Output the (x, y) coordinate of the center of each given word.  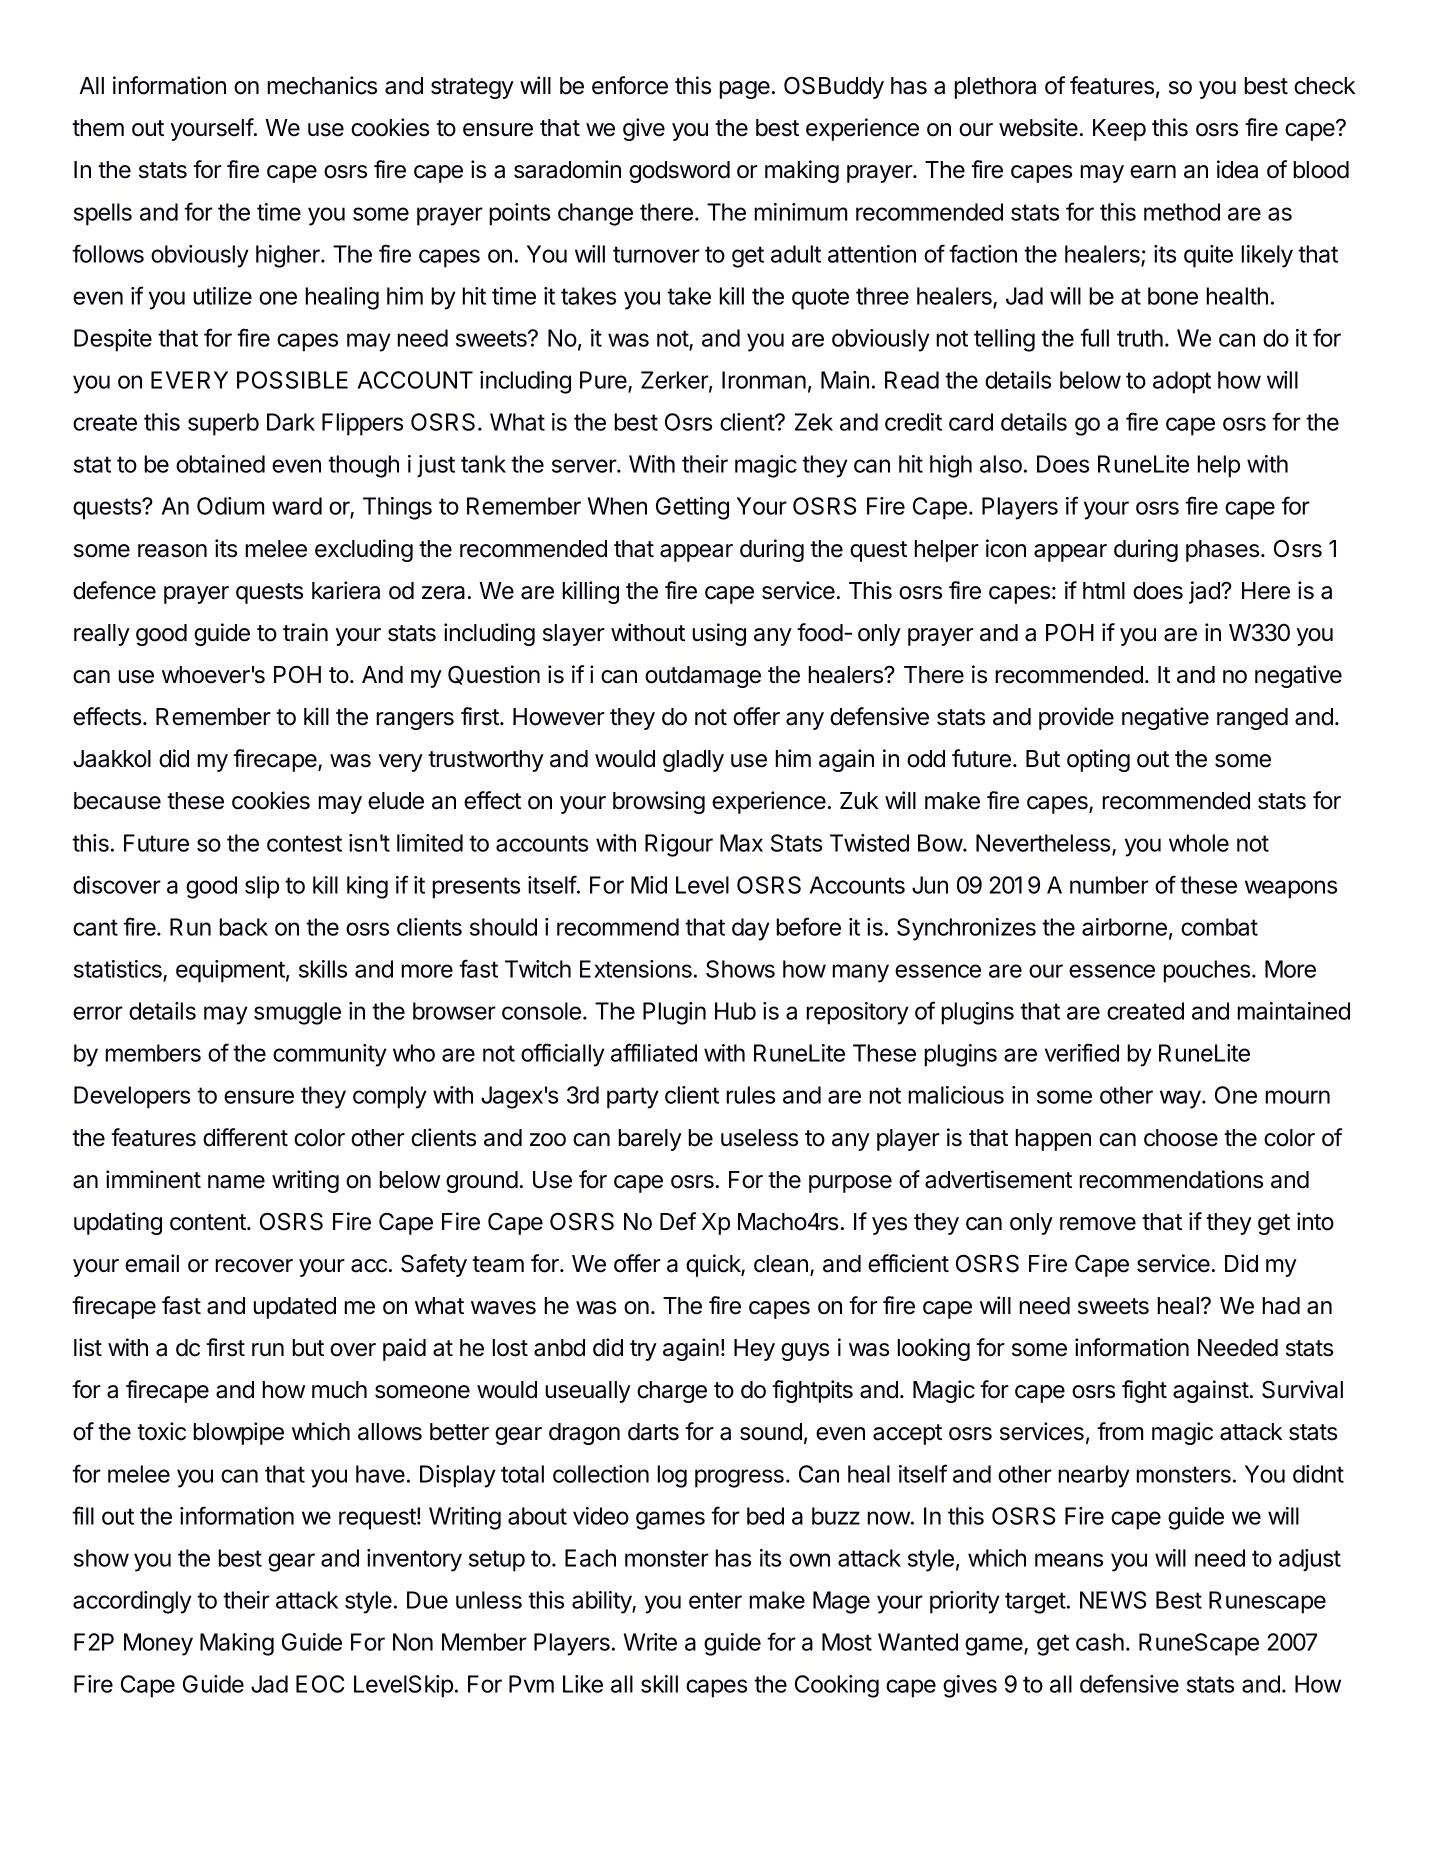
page (744, 90)
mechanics (322, 85)
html (1104, 590)
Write (650, 1642)
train (305, 632)
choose (1181, 1138)
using (719, 634)
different (245, 1137)
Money (158, 1644)
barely (650, 1140)
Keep (1119, 130)
